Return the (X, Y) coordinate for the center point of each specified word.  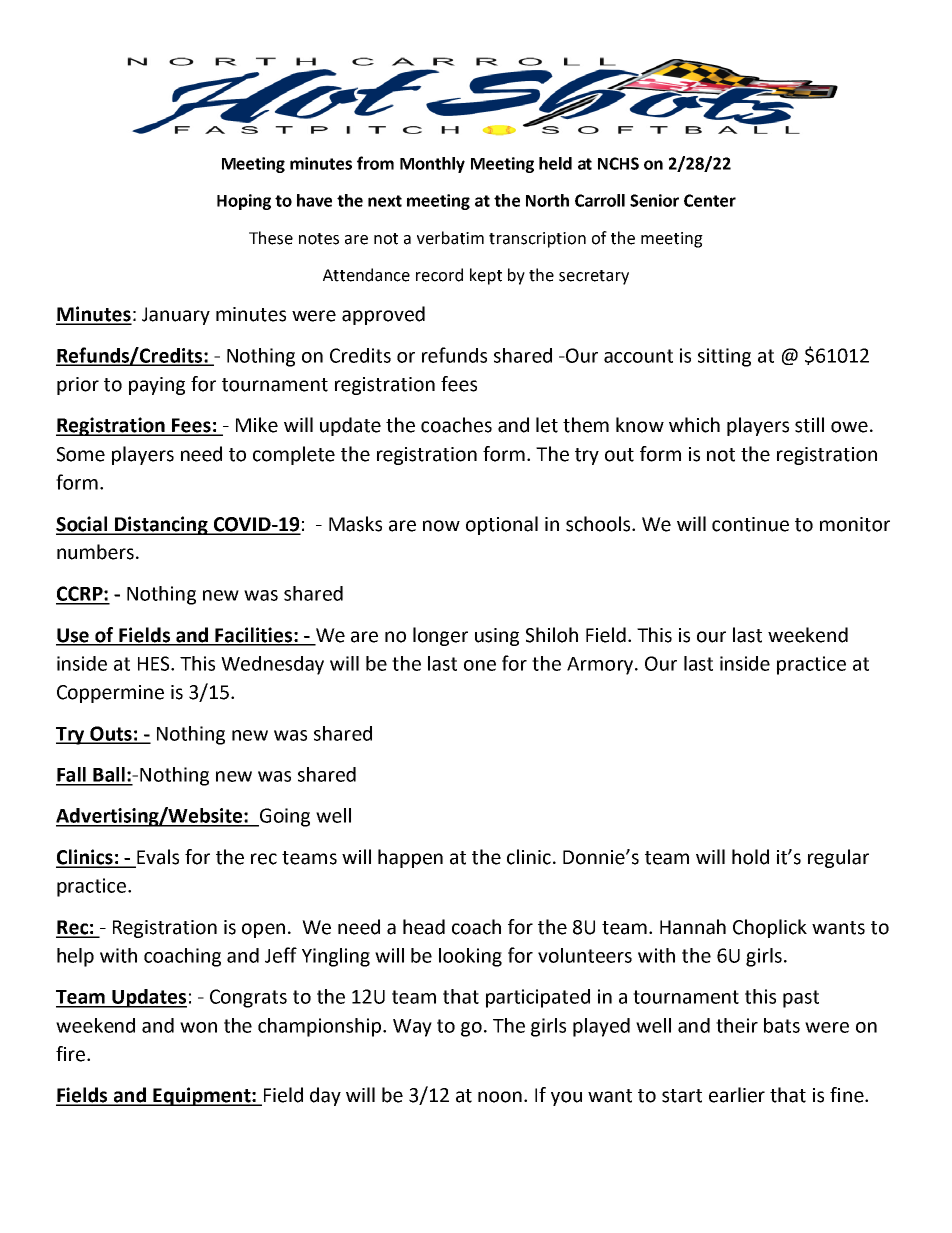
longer (440, 636)
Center (710, 200)
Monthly (432, 165)
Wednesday (272, 665)
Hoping (244, 202)
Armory (601, 666)
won (198, 1027)
